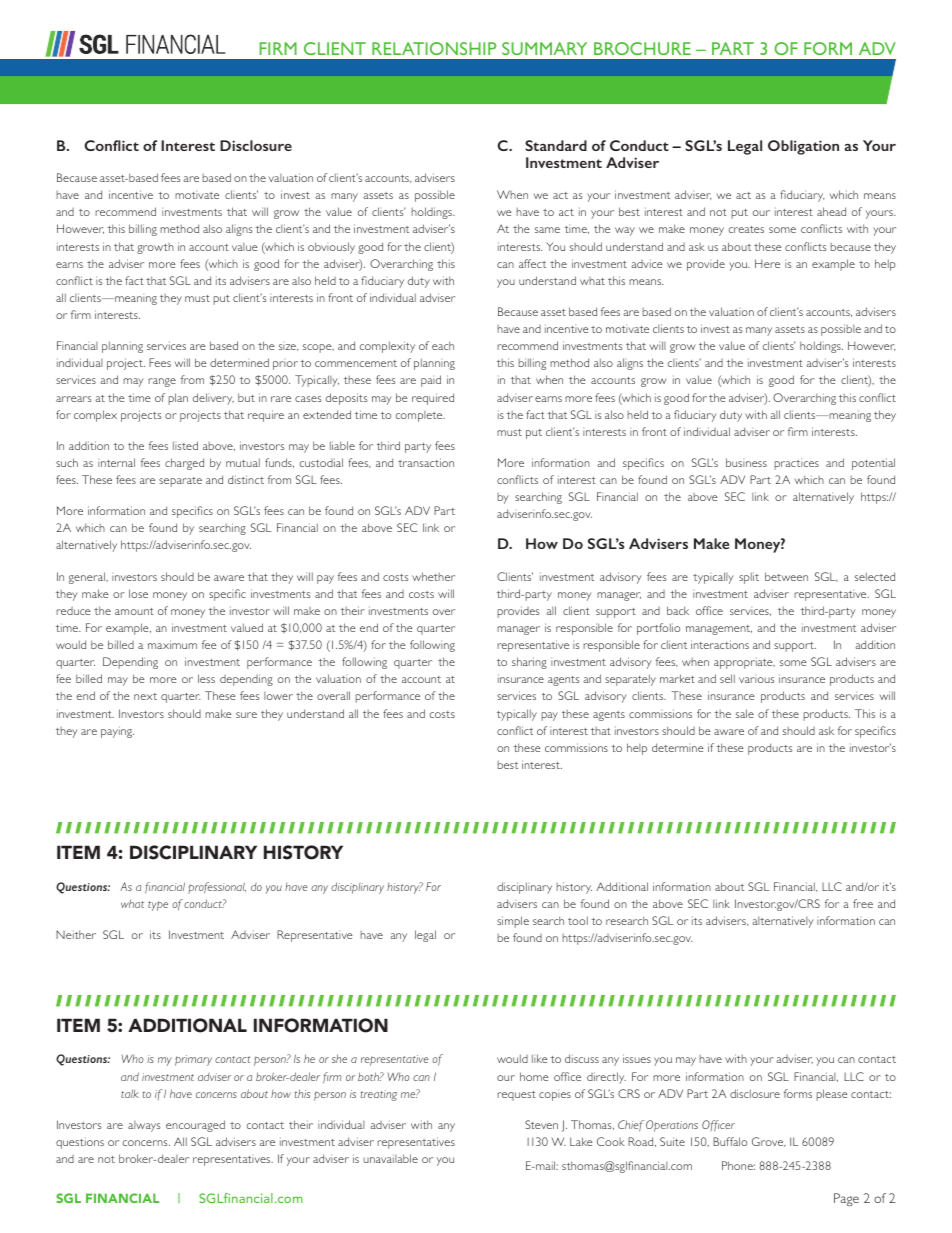 The image size is (952, 1233). Describe the element at coordinates (433, 576) in the screenshot. I see `whether` at that location.
